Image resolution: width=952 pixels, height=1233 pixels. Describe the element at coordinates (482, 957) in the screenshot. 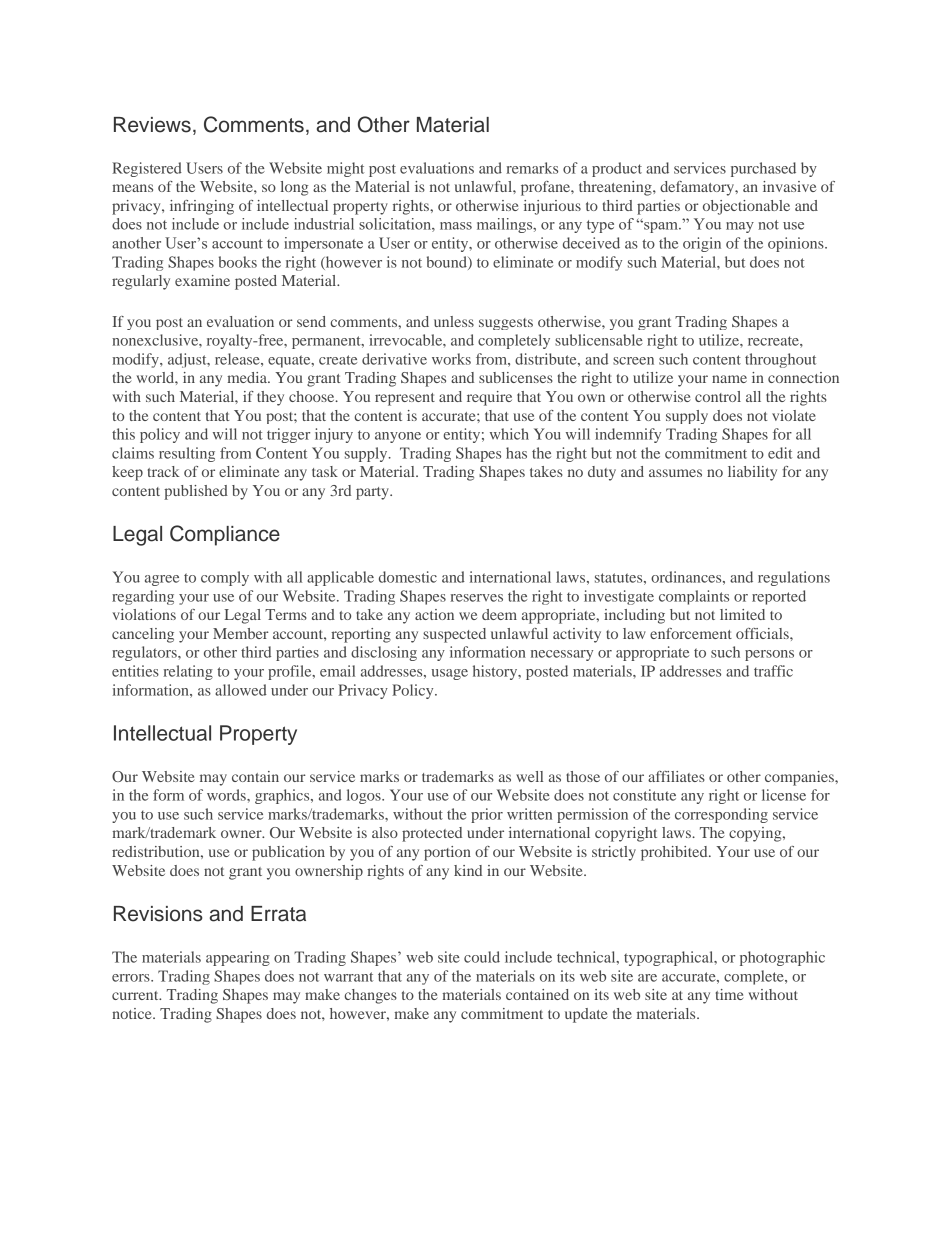

I see `could` at that location.
